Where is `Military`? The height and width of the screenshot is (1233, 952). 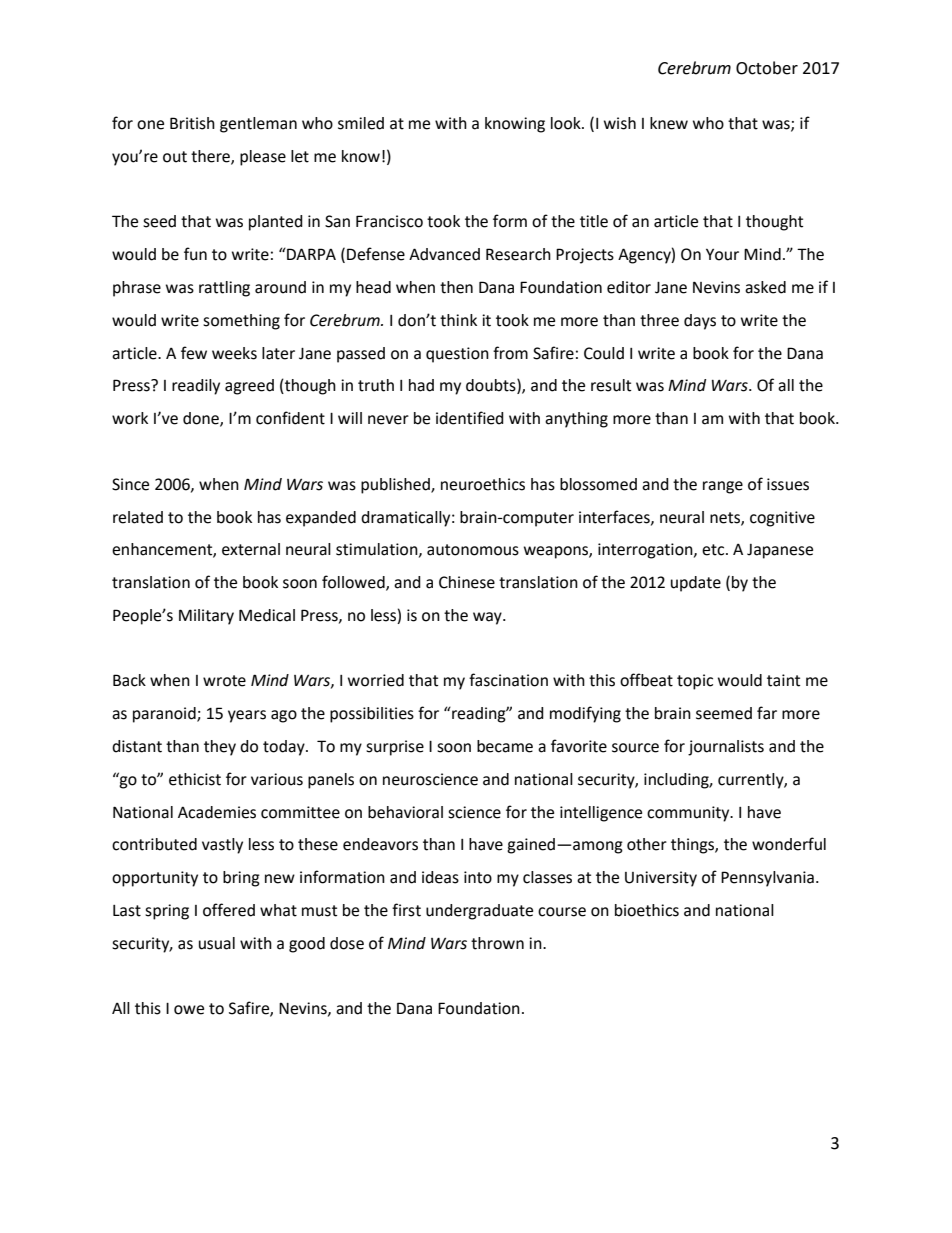 Military is located at coordinates (206, 617).
